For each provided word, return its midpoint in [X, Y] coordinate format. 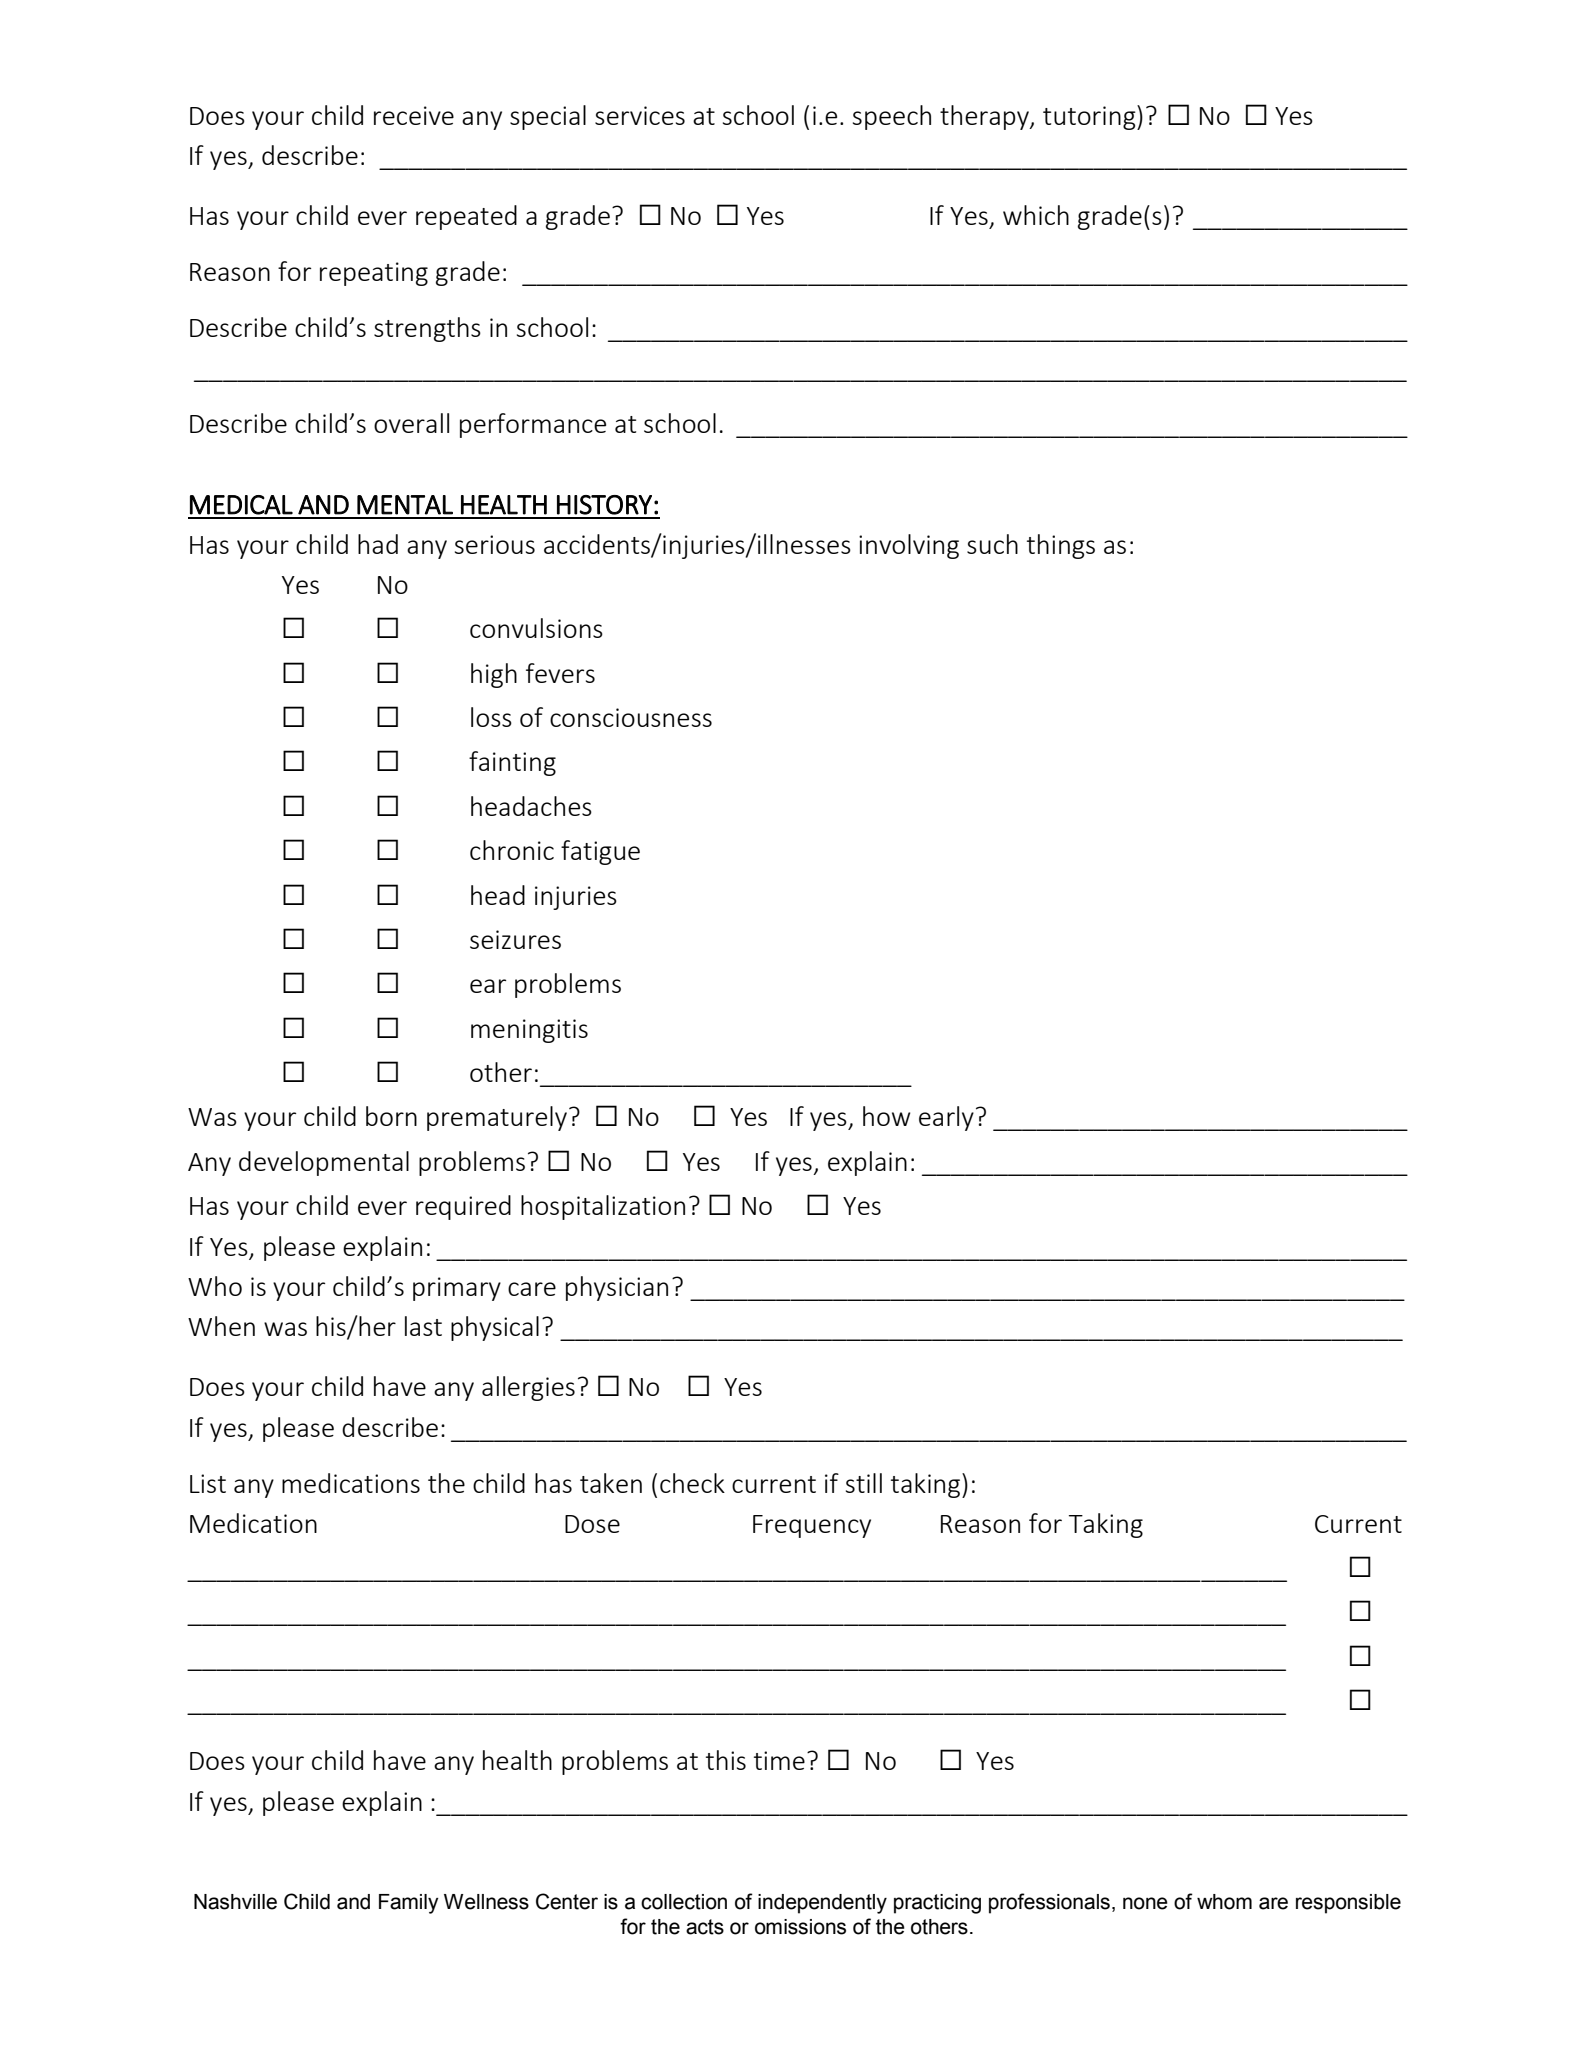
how [886, 1116]
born [391, 1116]
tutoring [1090, 117]
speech [892, 117]
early [946, 1118]
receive [414, 115]
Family [409, 1904]
